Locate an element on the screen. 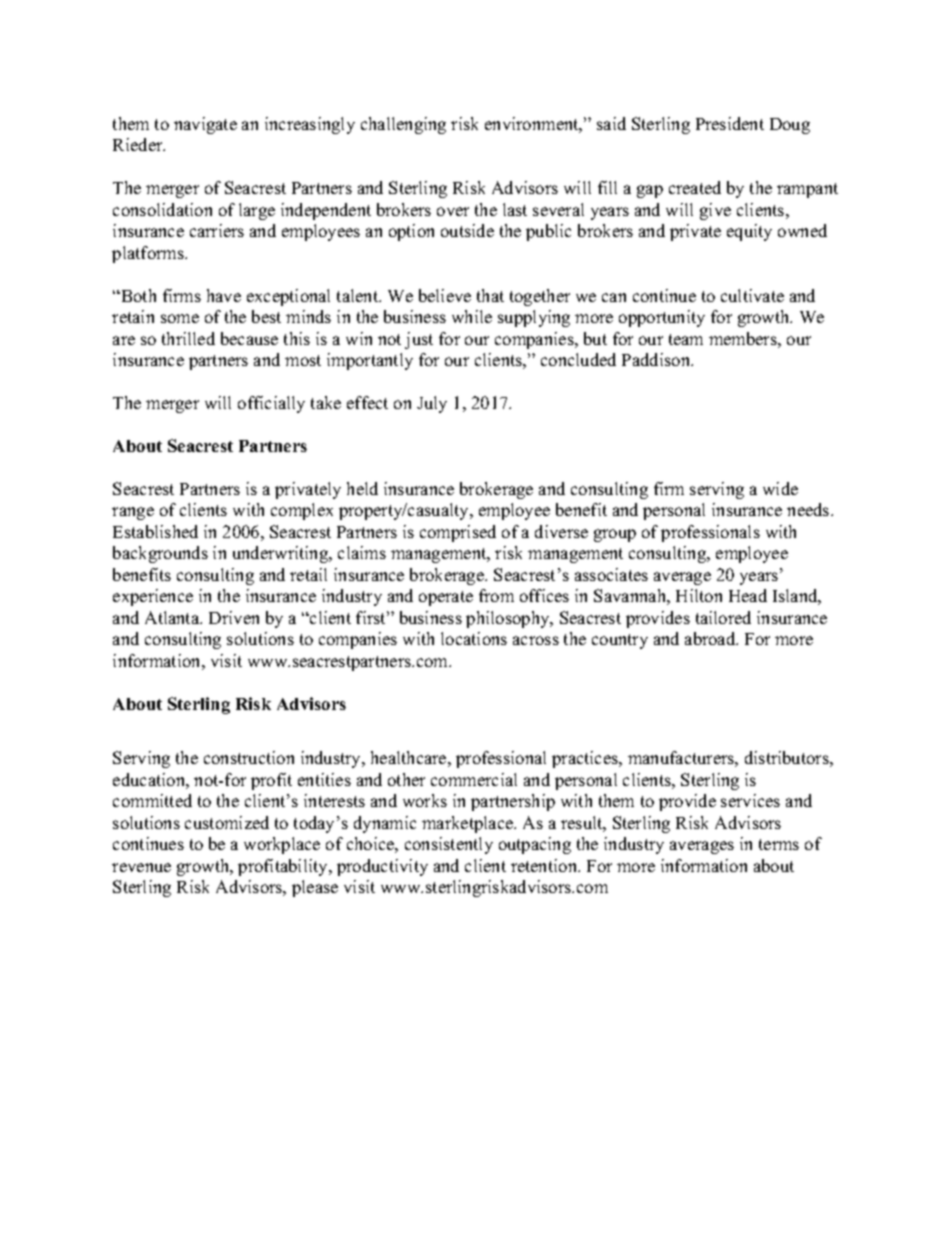 The height and width of the screenshot is (1233, 952). terms is located at coordinates (779, 844).
